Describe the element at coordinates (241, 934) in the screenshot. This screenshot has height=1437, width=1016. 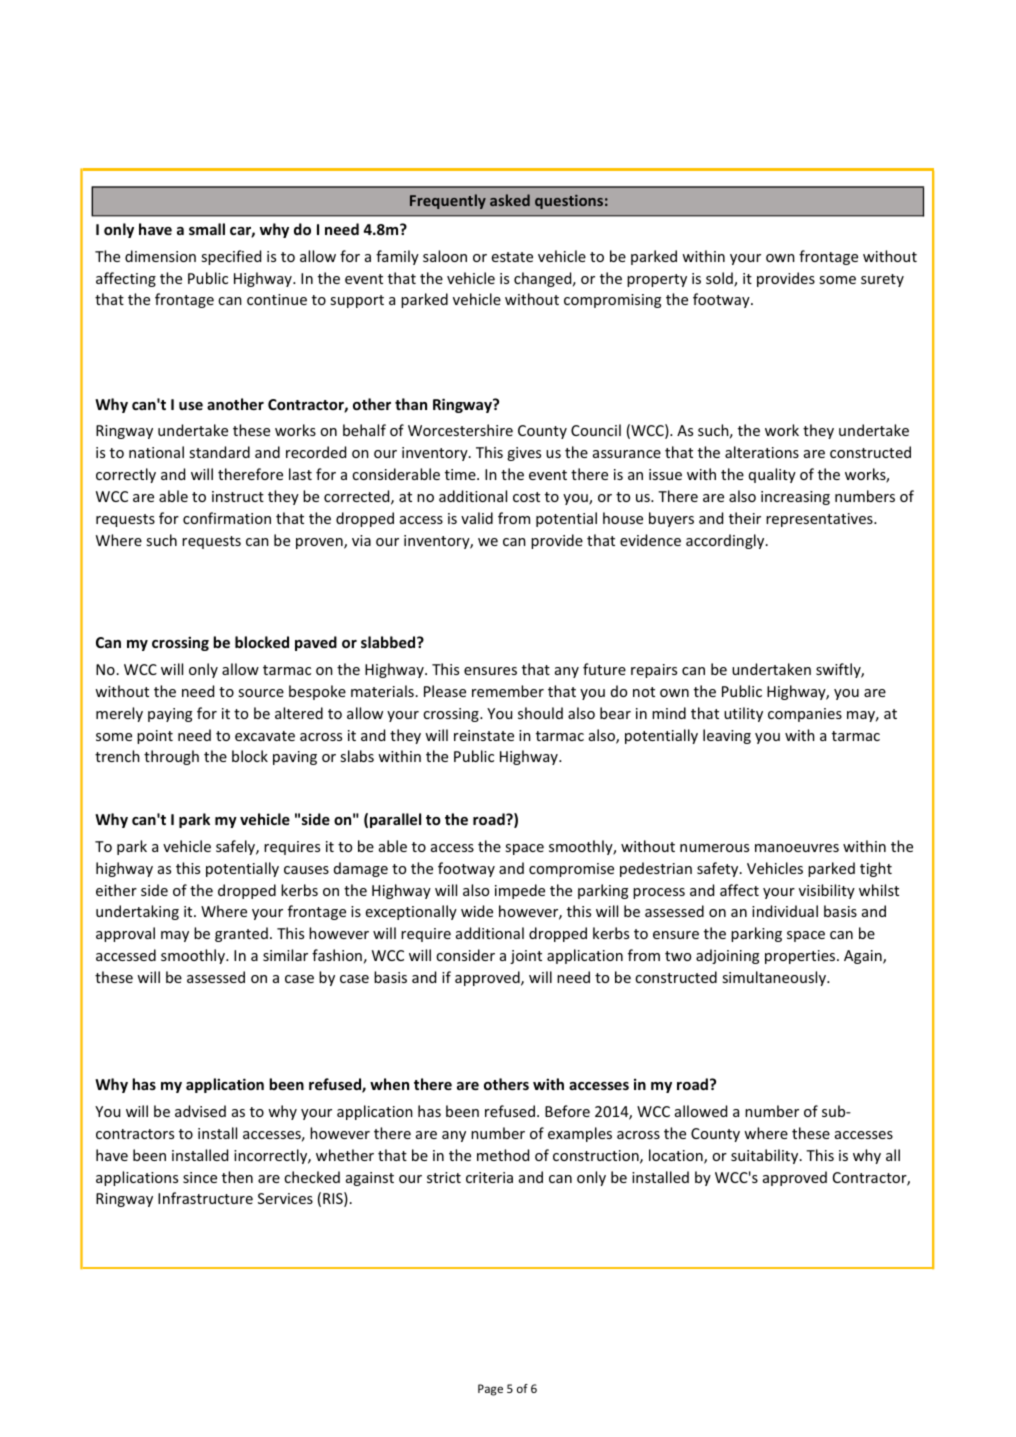
I see `granted` at that location.
